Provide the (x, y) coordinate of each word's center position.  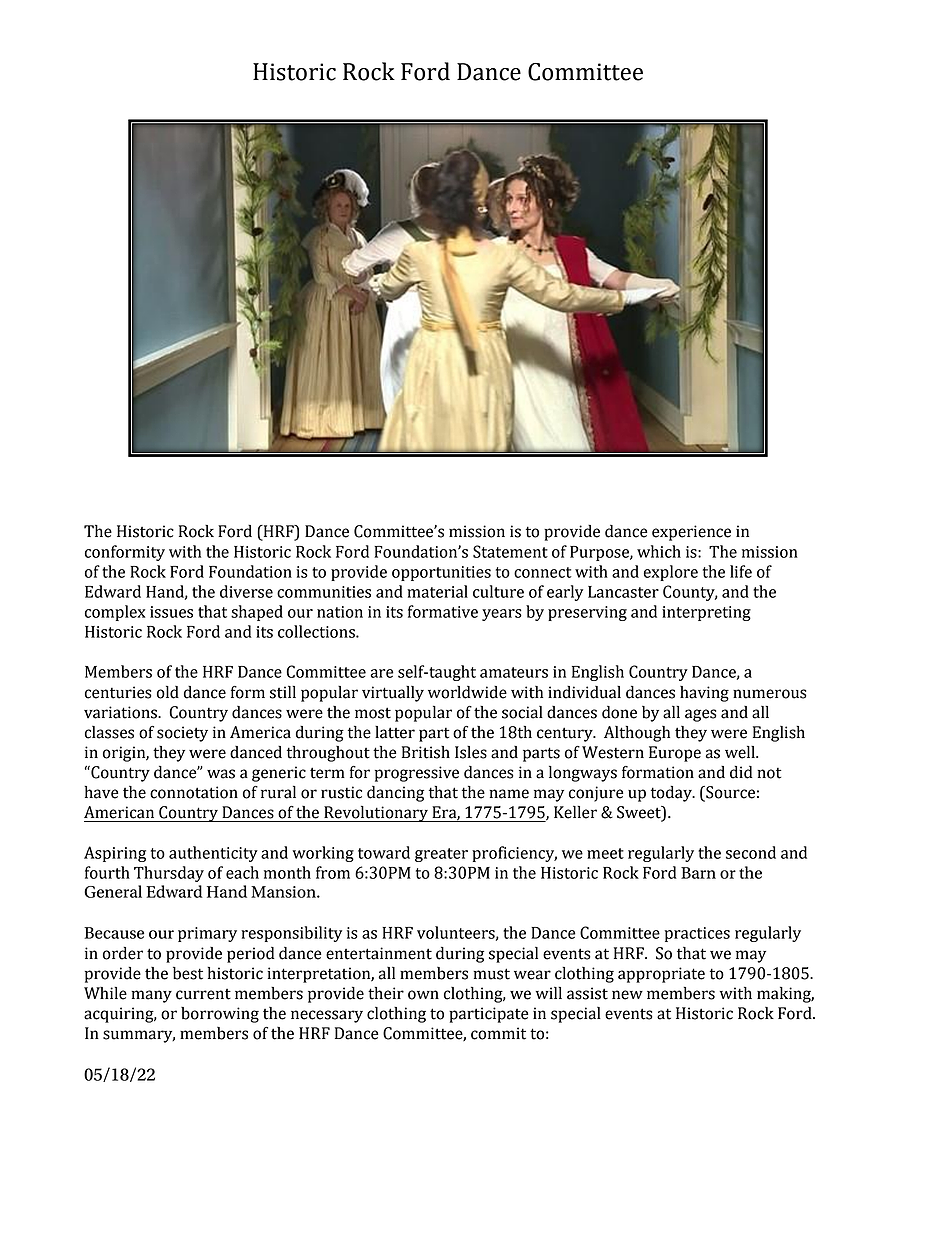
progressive (417, 774)
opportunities (441, 573)
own (423, 995)
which (659, 551)
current (203, 994)
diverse (246, 591)
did (741, 772)
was (221, 774)
